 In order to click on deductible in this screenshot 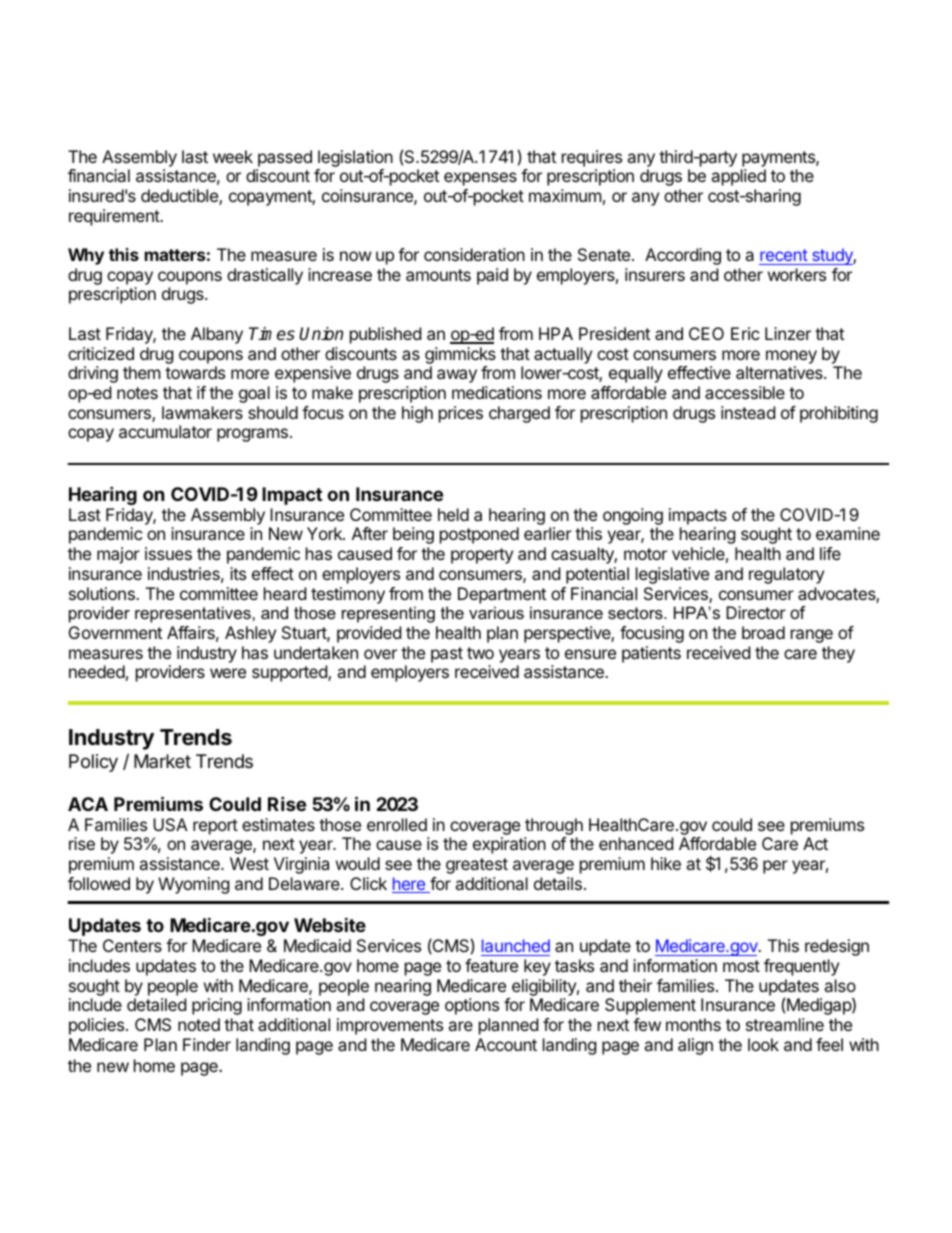, I will do `click(180, 197)`.
